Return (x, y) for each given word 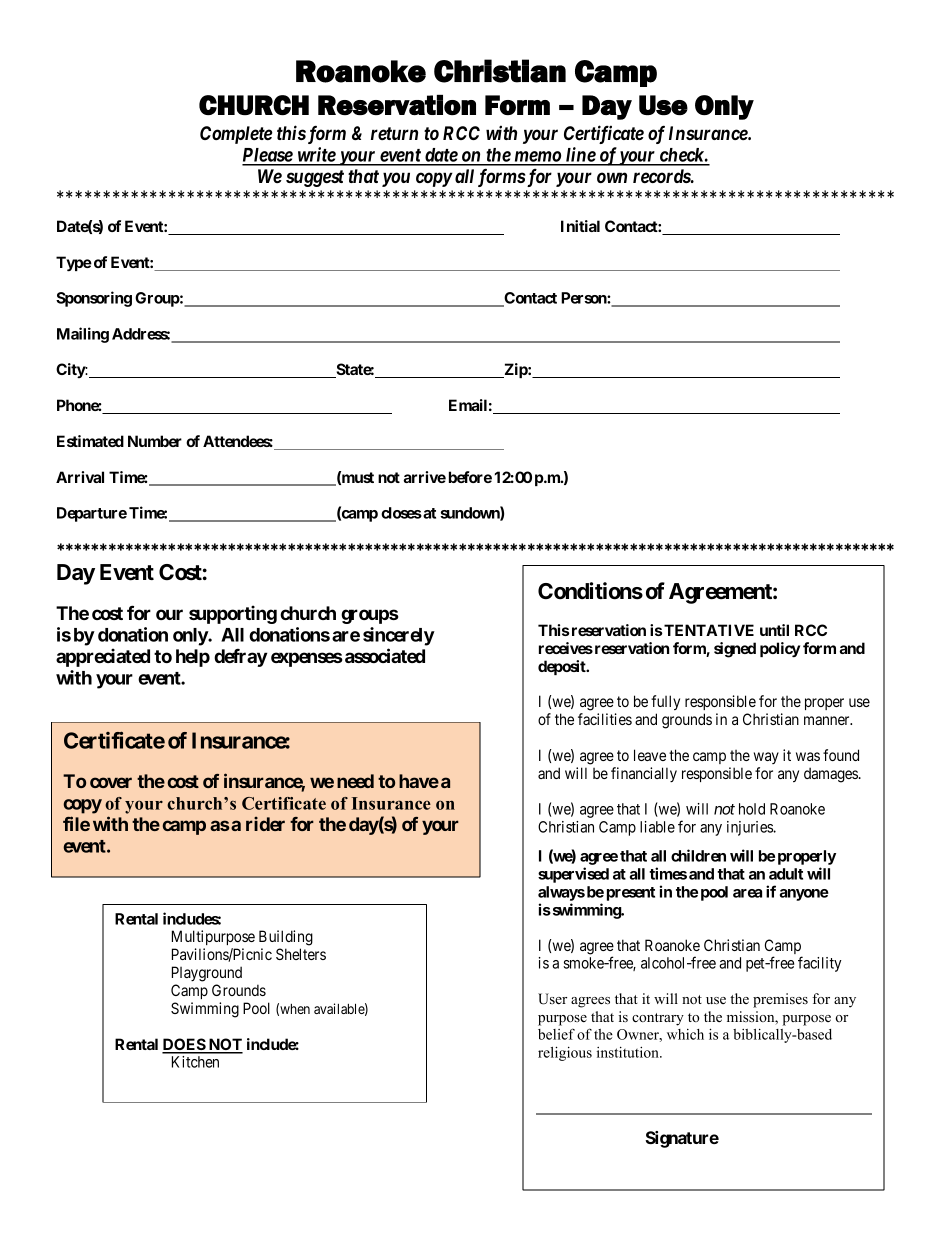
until (774, 630)
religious (565, 1053)
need (355, 781)
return (394, 133)
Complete (236, 135)
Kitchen (195, 1062)
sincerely (399, 636)
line (580, 156)
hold (752, 809)
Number (155, 441)
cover (111, 782)
